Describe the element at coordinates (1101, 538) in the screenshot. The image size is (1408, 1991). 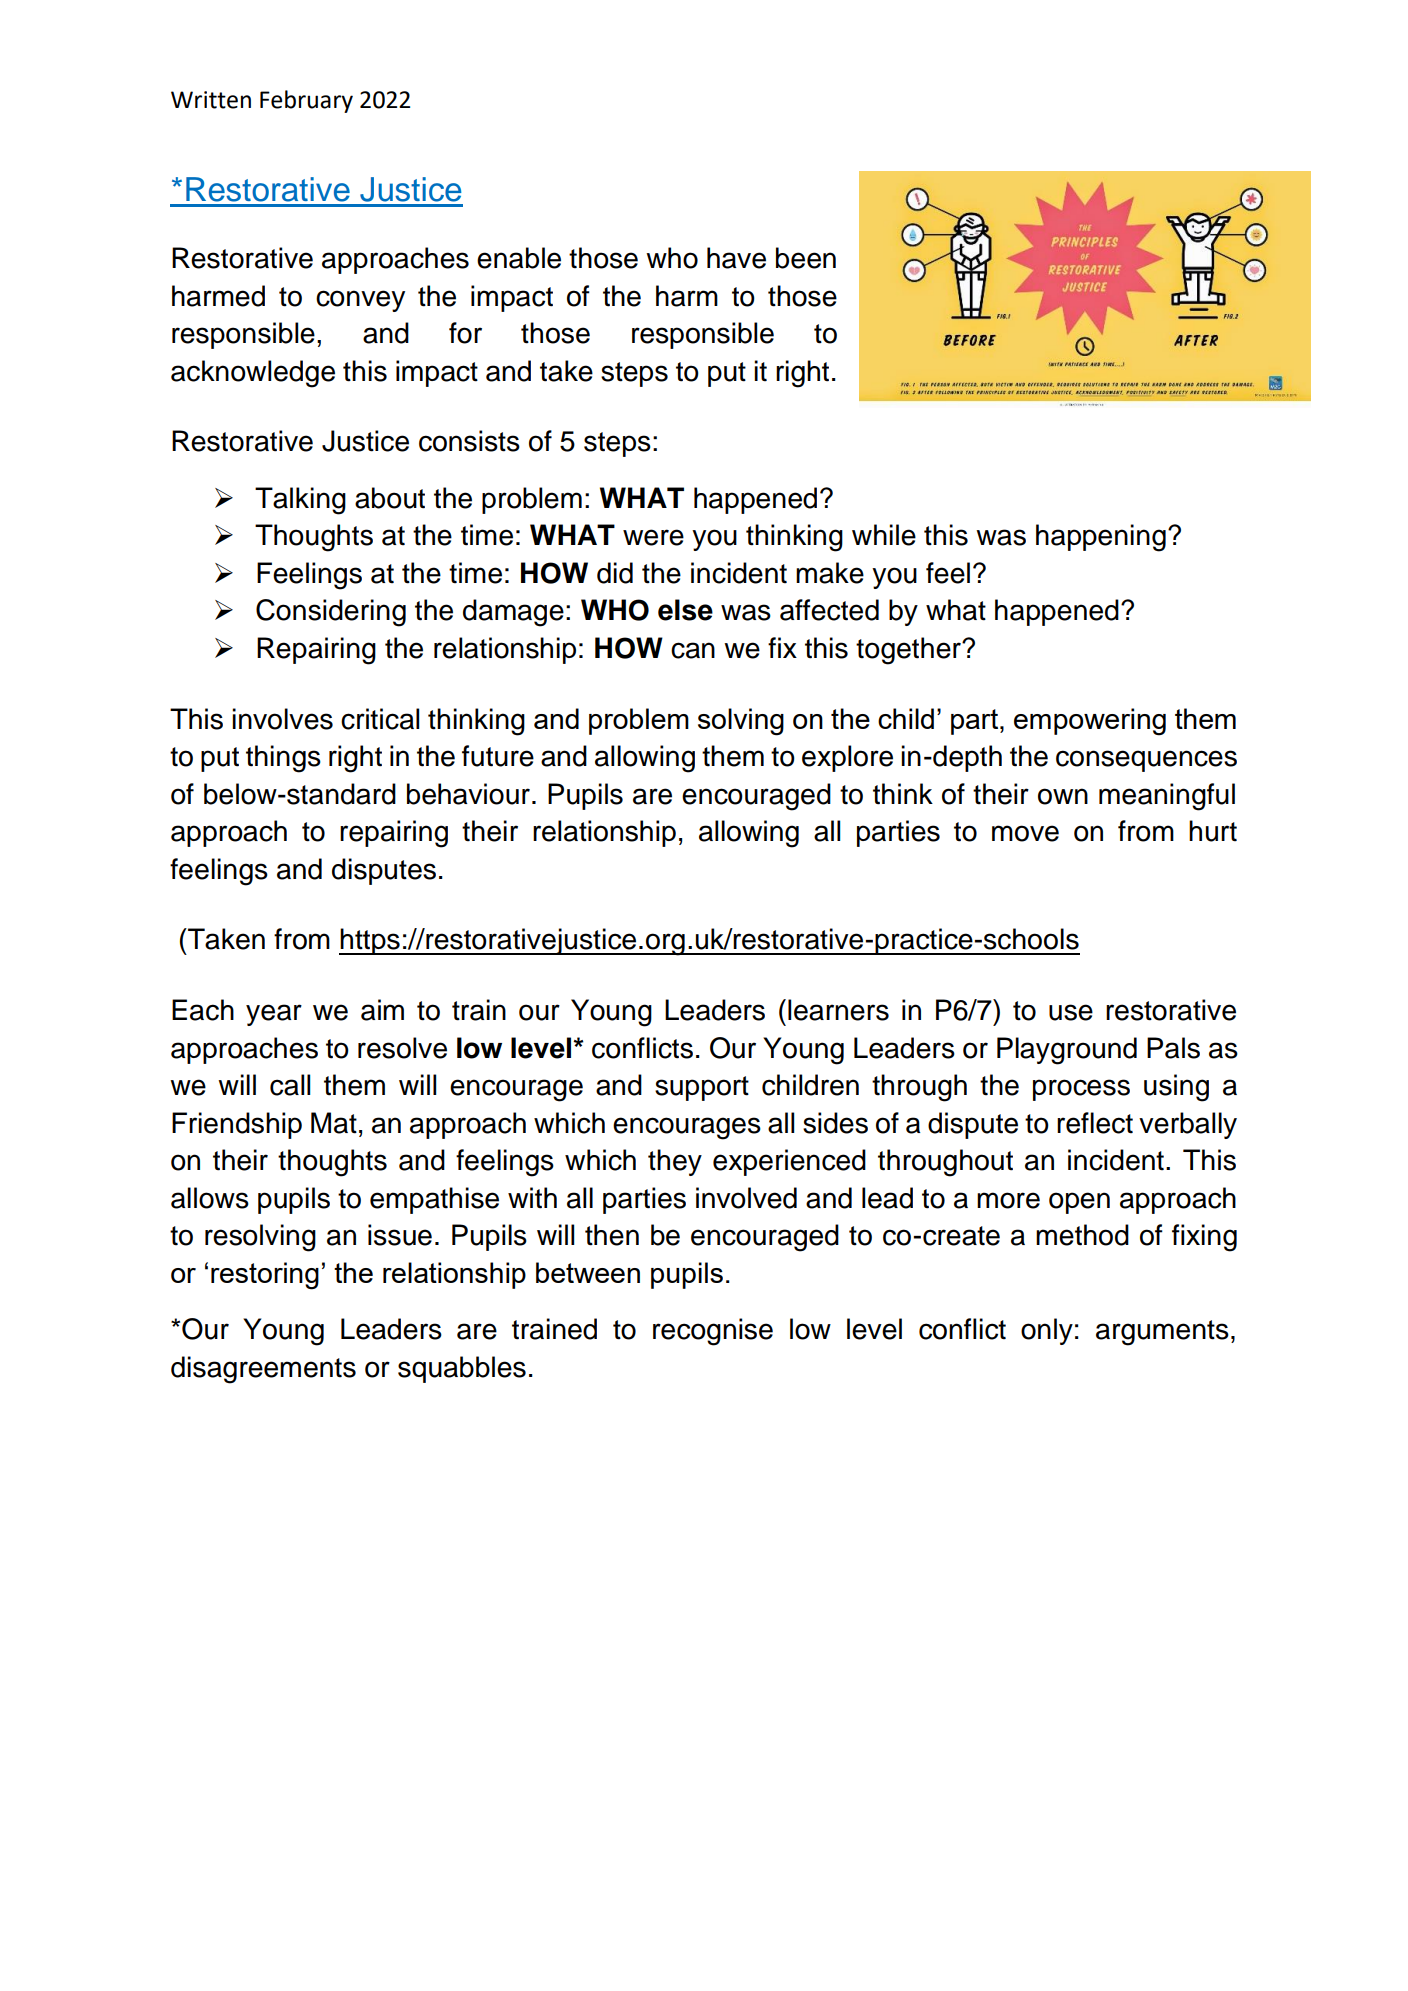
I see `happening` at that location.
